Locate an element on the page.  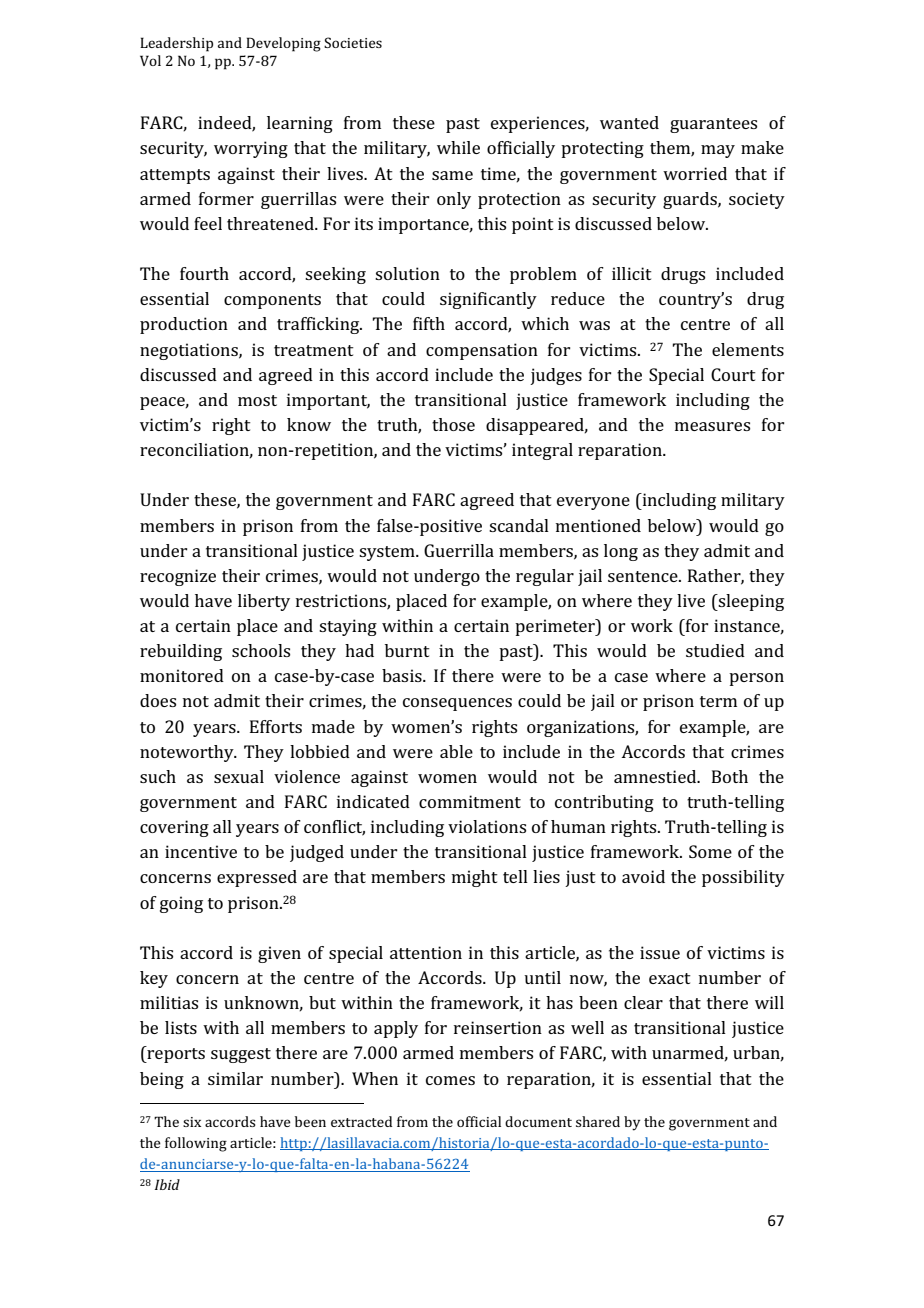
comes is located at coordinates (450, 1080).
